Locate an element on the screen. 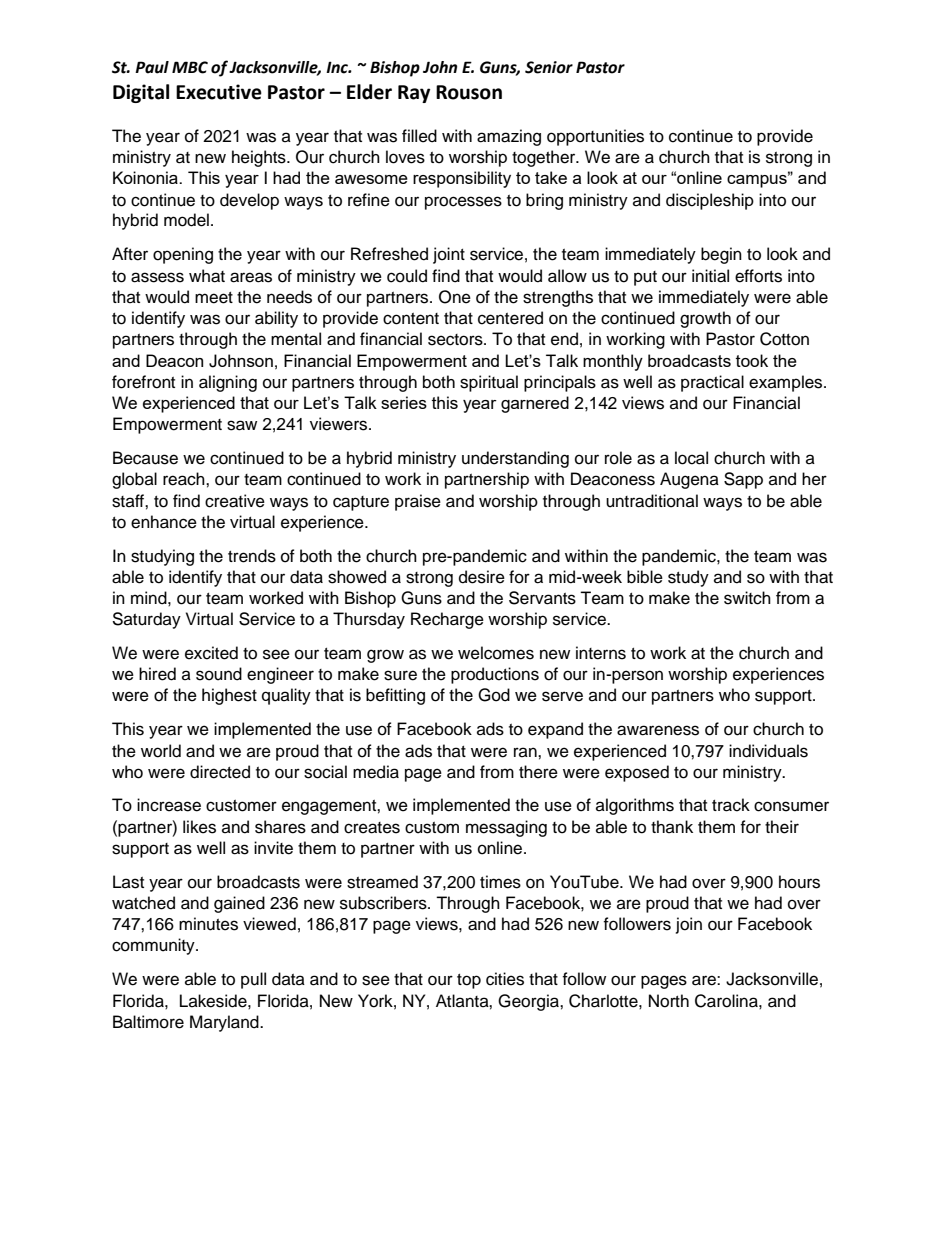 This screenshot has height=1233, width=952. top is located at coordinates (469, 981).
